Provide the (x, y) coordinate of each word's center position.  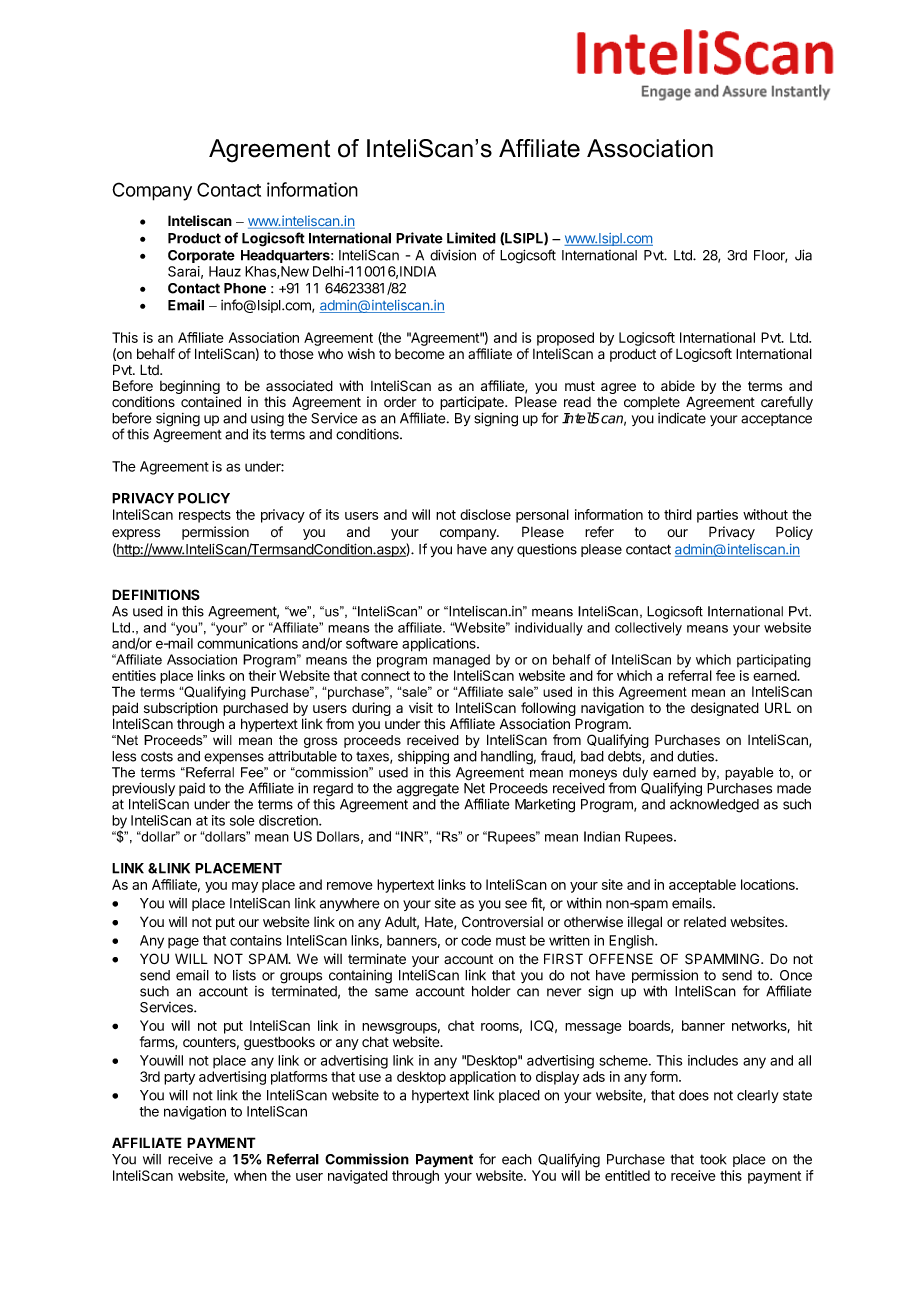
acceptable (702, 886)
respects (205, 516)
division (453, 255)
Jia (803, 255)
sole (242, 820)
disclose (485, 514)
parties (717, 516)
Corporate (201, 256)
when (250, 1175)
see (516, 904)
